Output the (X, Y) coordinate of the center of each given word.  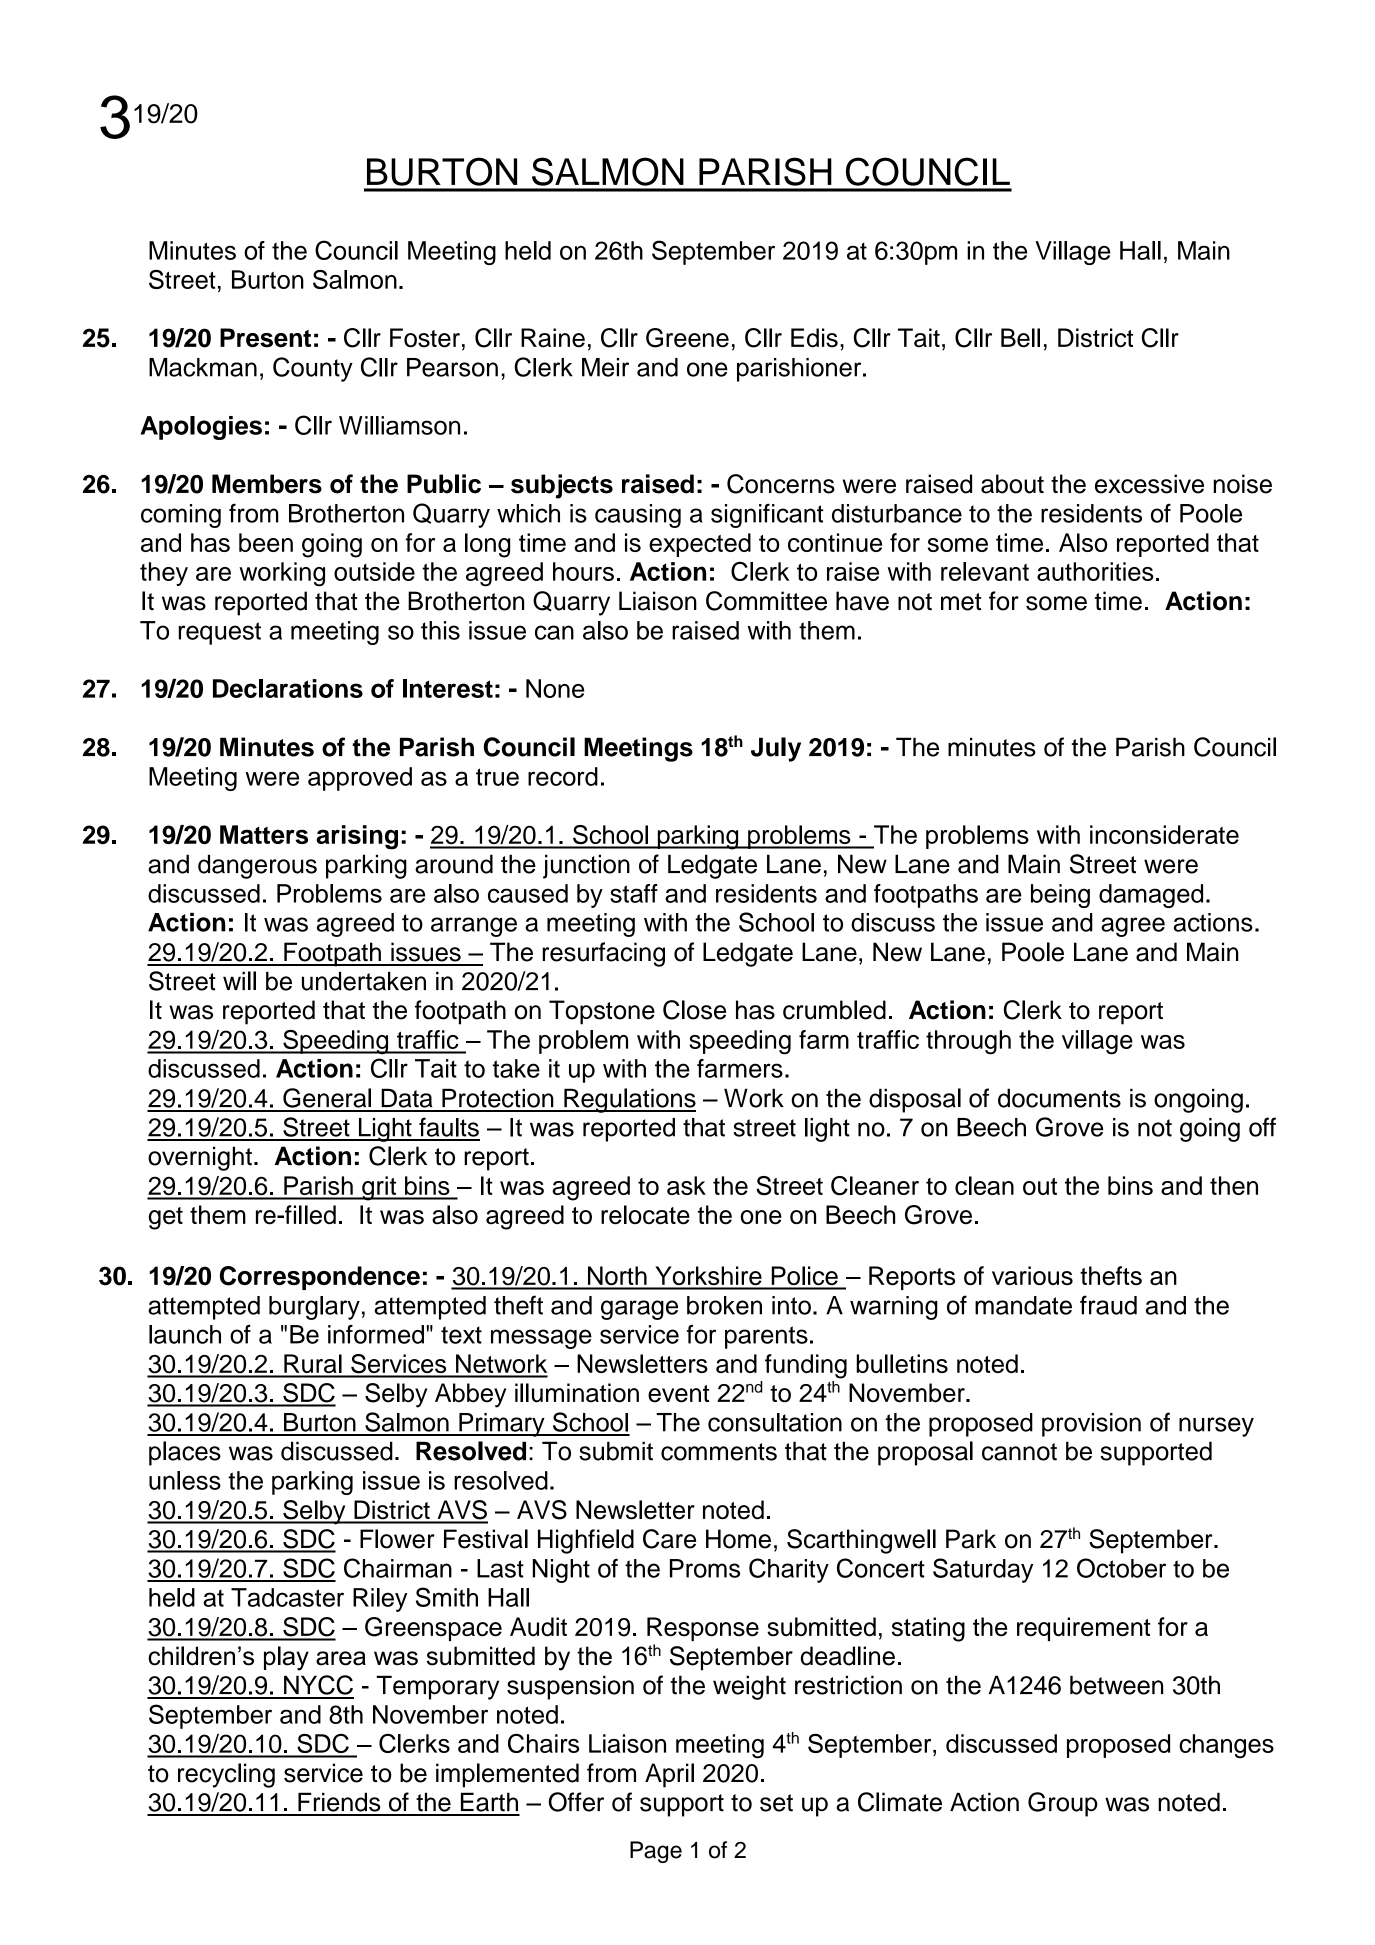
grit (379, 1188)
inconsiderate (1164, 834)
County (313, 369)
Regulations (629, 1100)
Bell (1020, 338)
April (669, 1775)
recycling (226, 1775)
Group (1063, 1804)
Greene (687, 338)
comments (719, 1452)
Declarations (288, 688)
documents (1059, 1098)
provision (1091, 1425)
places (185, 1453)
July (776, 749)
